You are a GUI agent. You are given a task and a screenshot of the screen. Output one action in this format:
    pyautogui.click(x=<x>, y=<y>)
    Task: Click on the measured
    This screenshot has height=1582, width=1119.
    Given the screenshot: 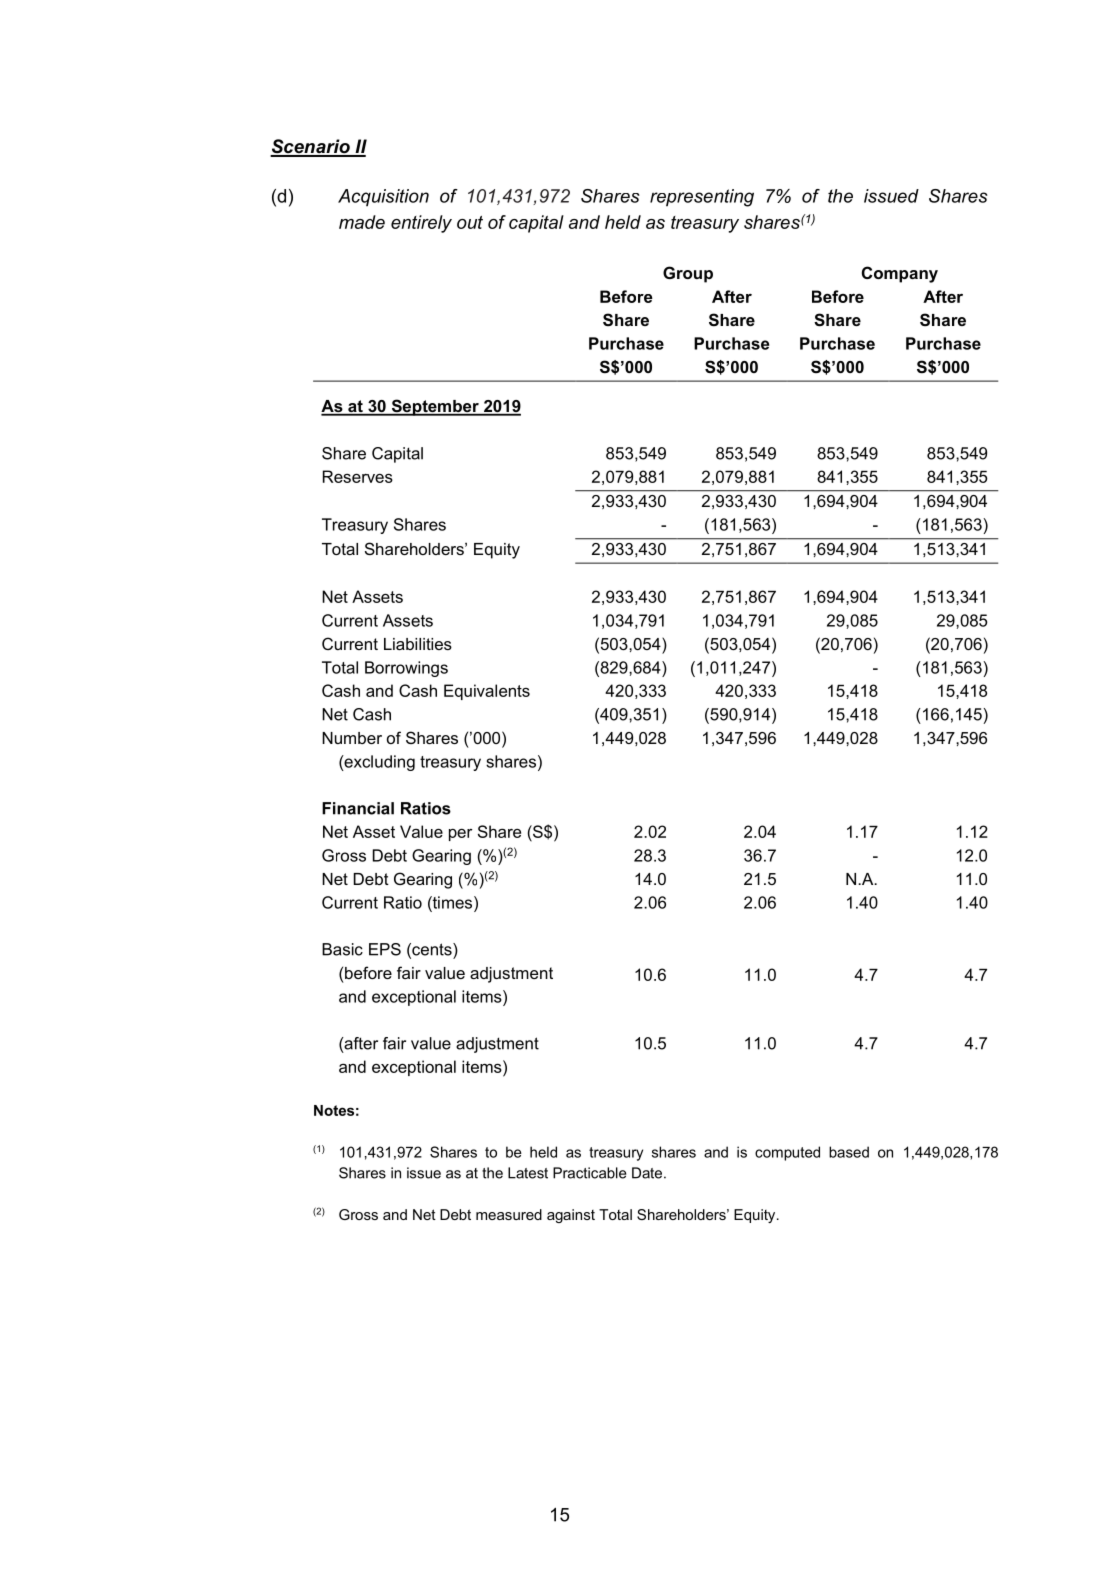 What is the action you would take?
    pyautogui.click(x=509, y=1214)
